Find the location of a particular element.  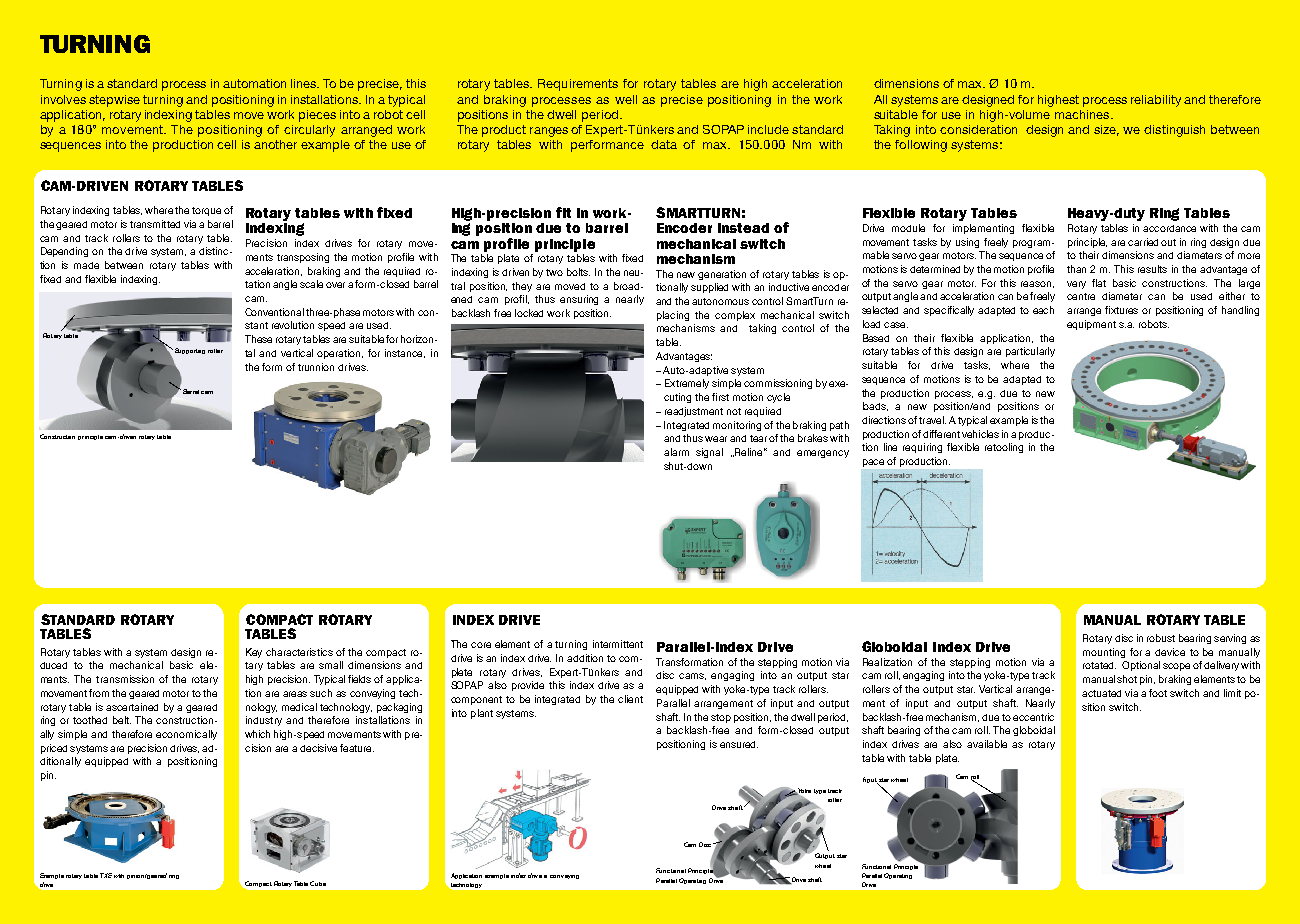

These is located at coordinates (258, 339).
